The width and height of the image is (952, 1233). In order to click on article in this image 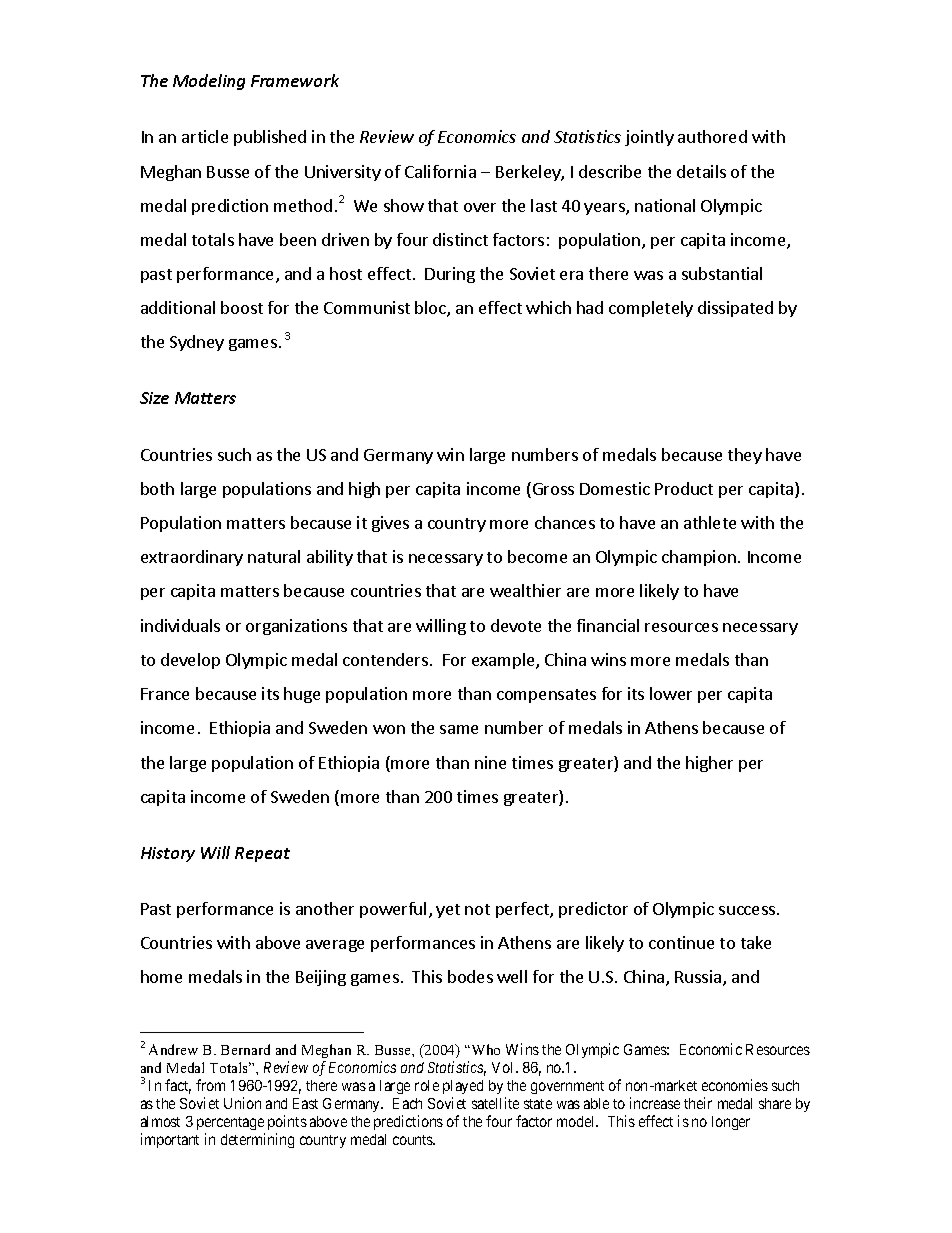, I will do `click(205, 136)`.
